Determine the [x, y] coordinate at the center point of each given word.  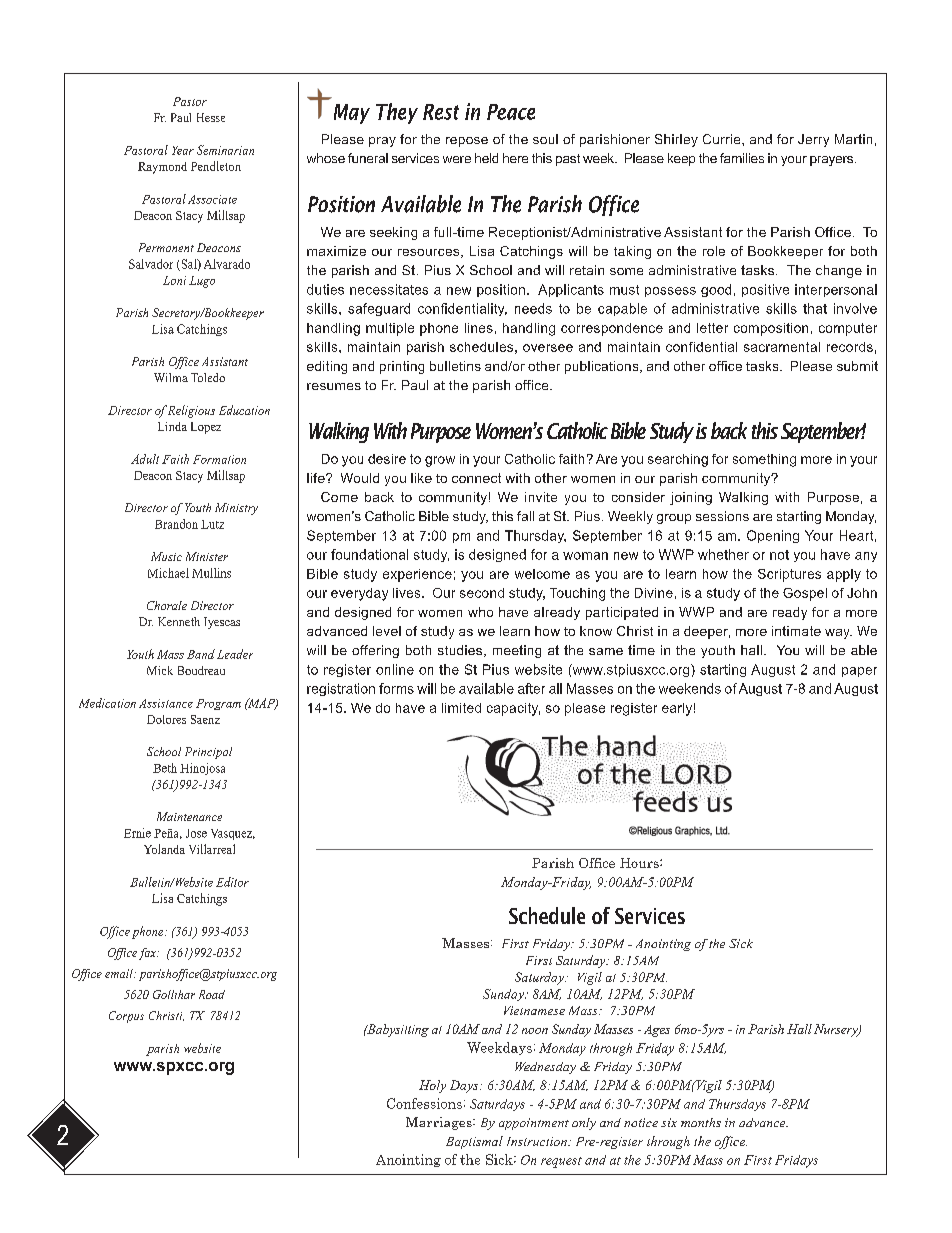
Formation [219, 459]
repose [467, 142]
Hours [640, 863]
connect [476, 478]
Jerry [813, 140]
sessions [722, 516]
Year [183, 150]
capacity [513, 709]
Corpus [126, 1017]
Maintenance [189, 816]
